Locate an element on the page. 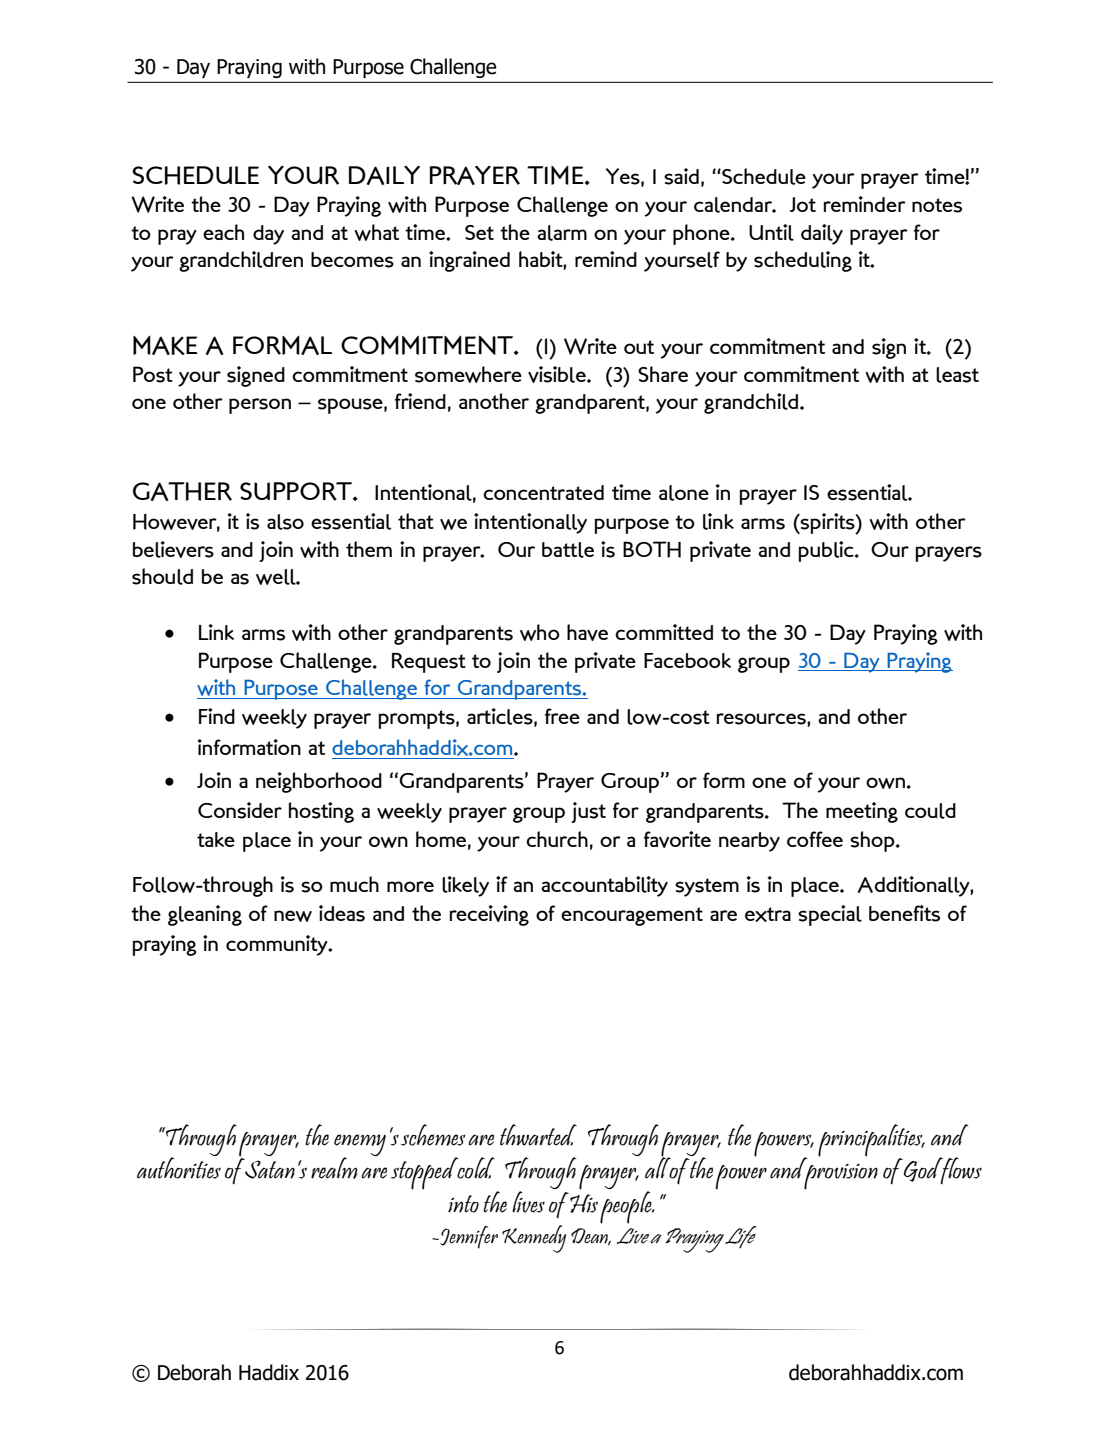 The height and width of the image is (1449, 1119). Jot is located at coordinates (803, 204).
